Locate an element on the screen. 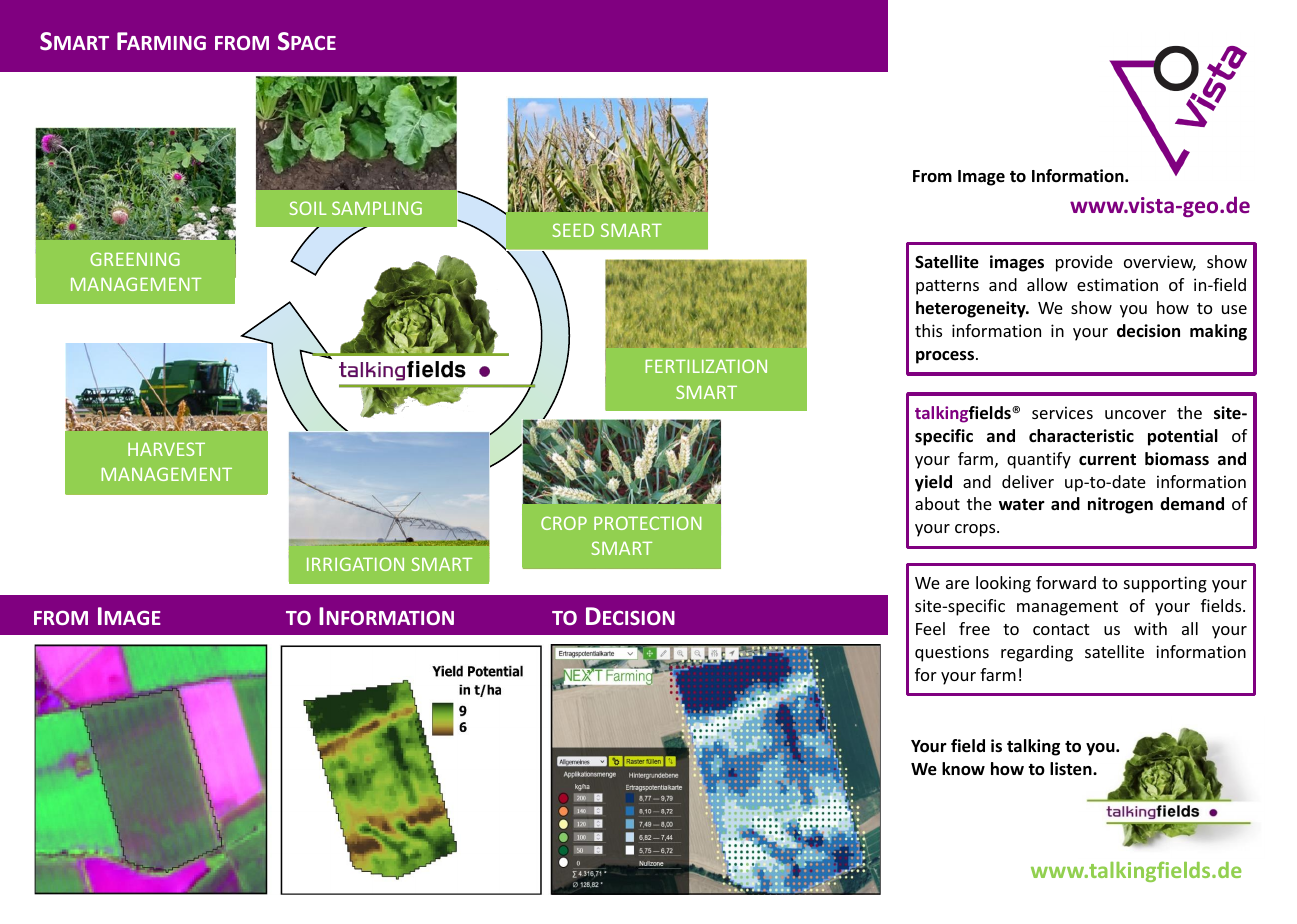  characteristic is located at coordinates (1081, 436).
